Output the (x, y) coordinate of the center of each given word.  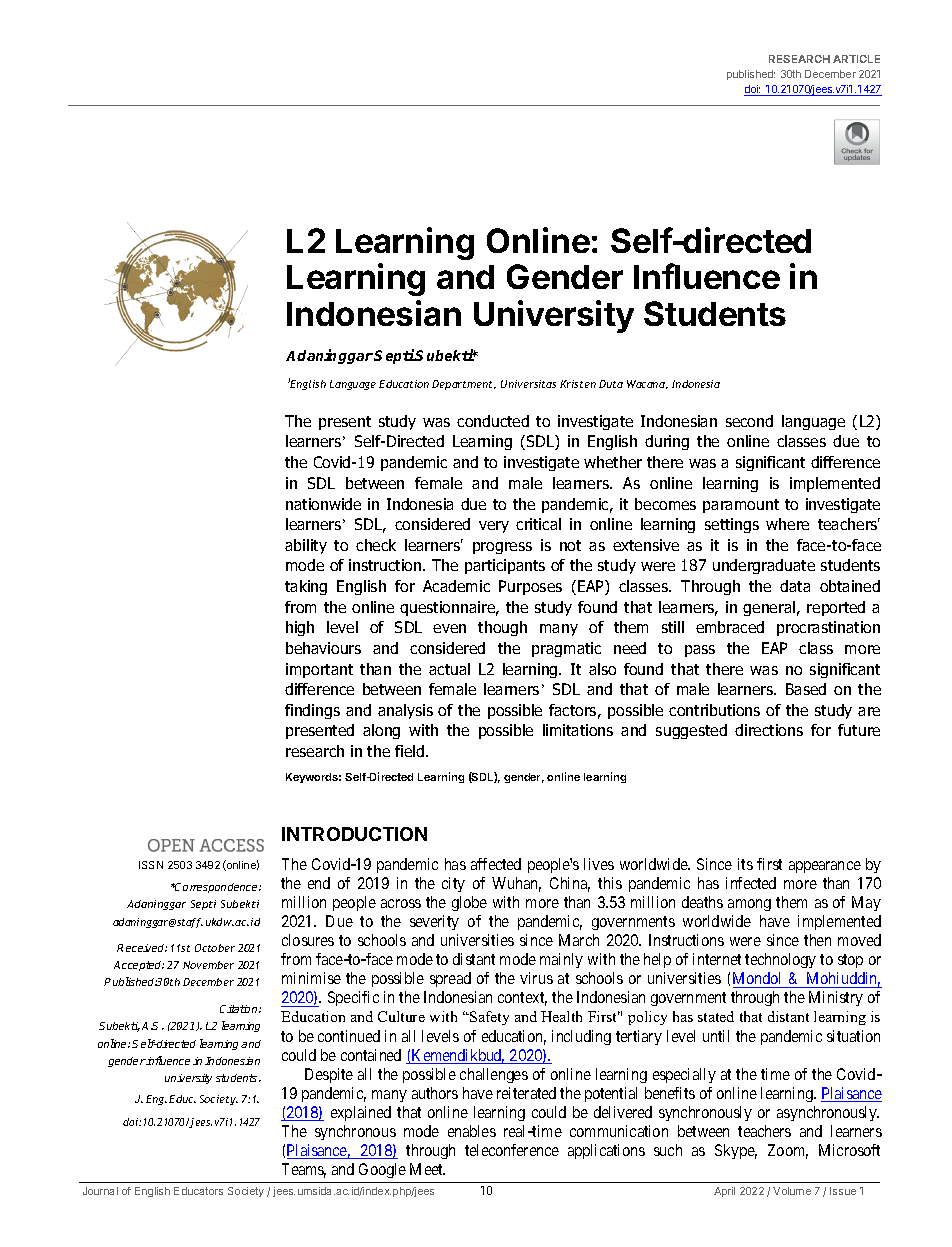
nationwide (323, 504)
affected (496, 864)
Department (464, 385)
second (749, 421)
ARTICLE (856, 59)
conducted (493, 421)
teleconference (512, 1150)
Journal (100, 1191)
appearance (825, 867)
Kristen (578, 384)
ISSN (151, 865)
